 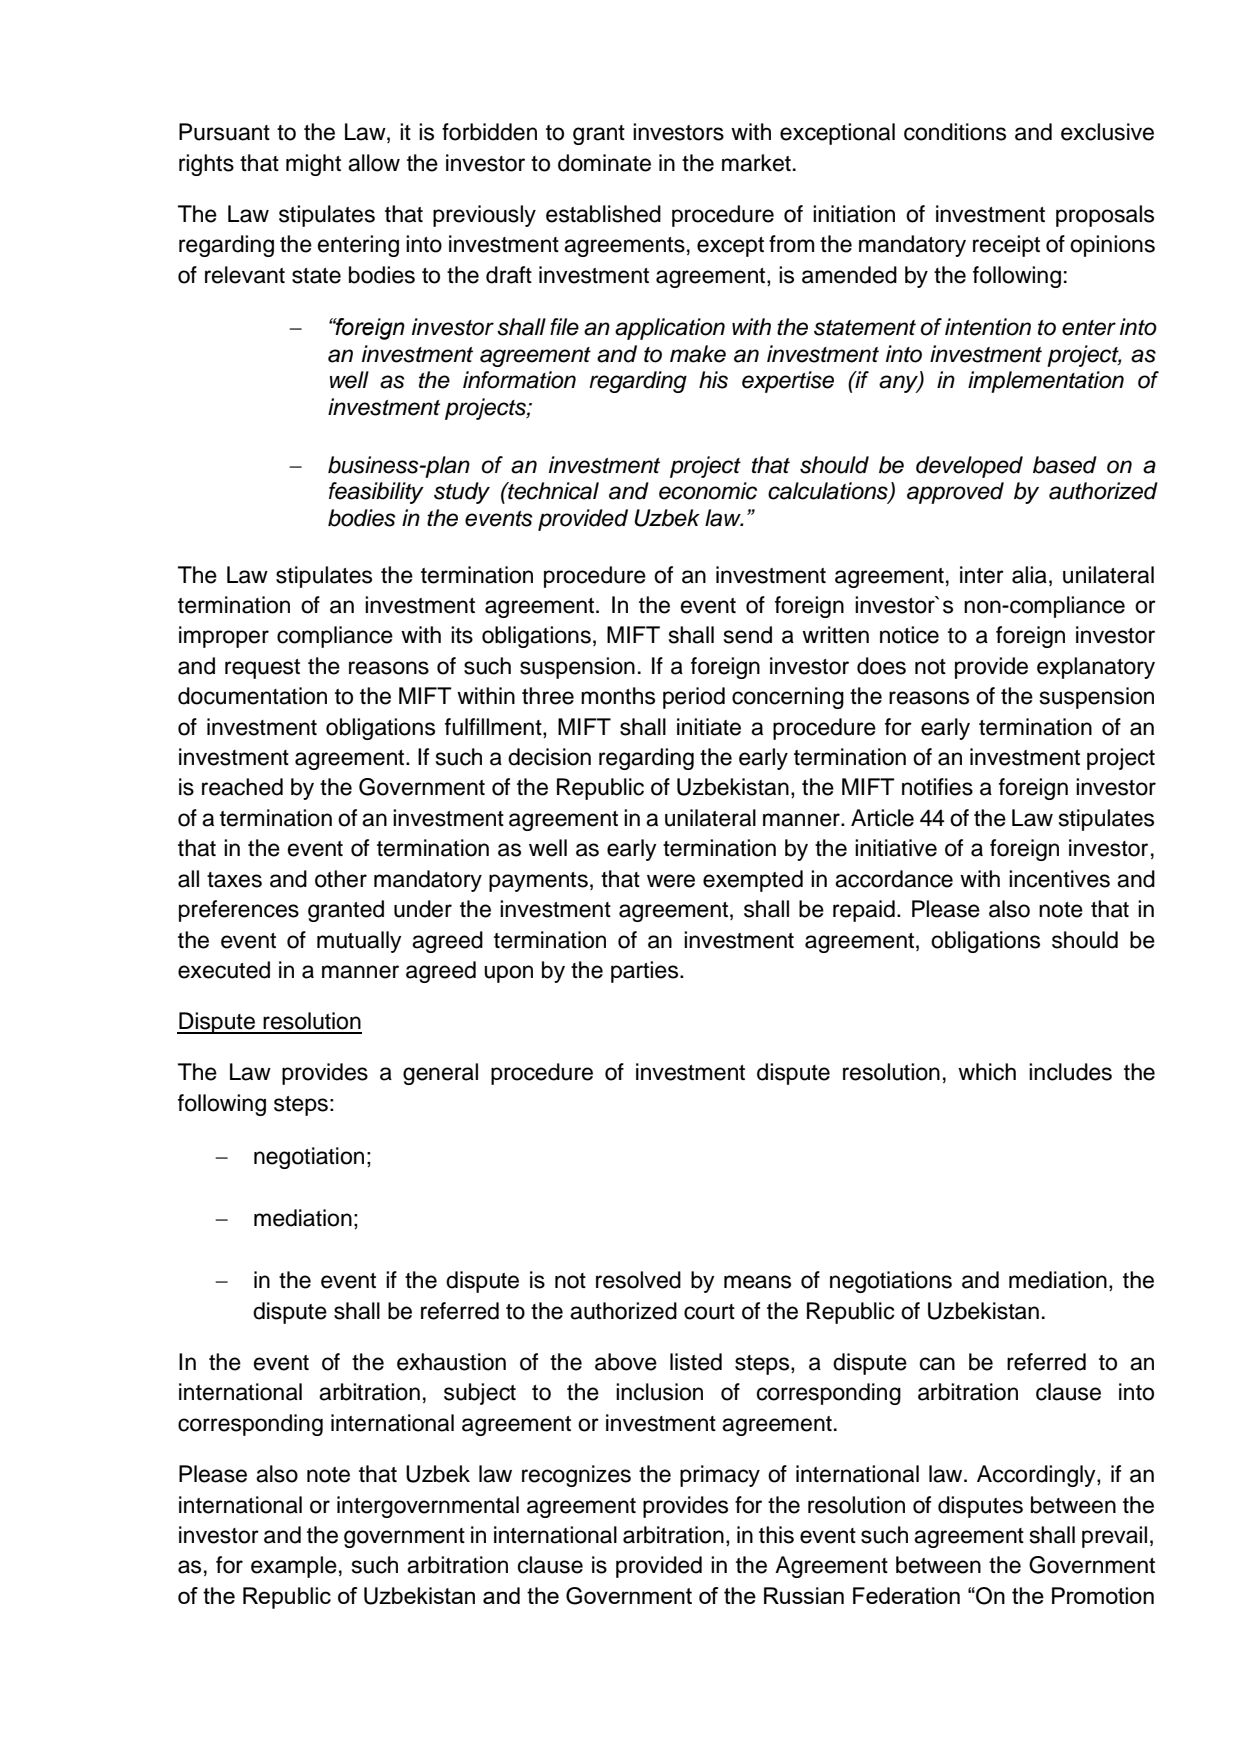 What do you see at coordinates (440, 1074) in the screenshot?
I see `general` at bounding box center [440, 1074].
